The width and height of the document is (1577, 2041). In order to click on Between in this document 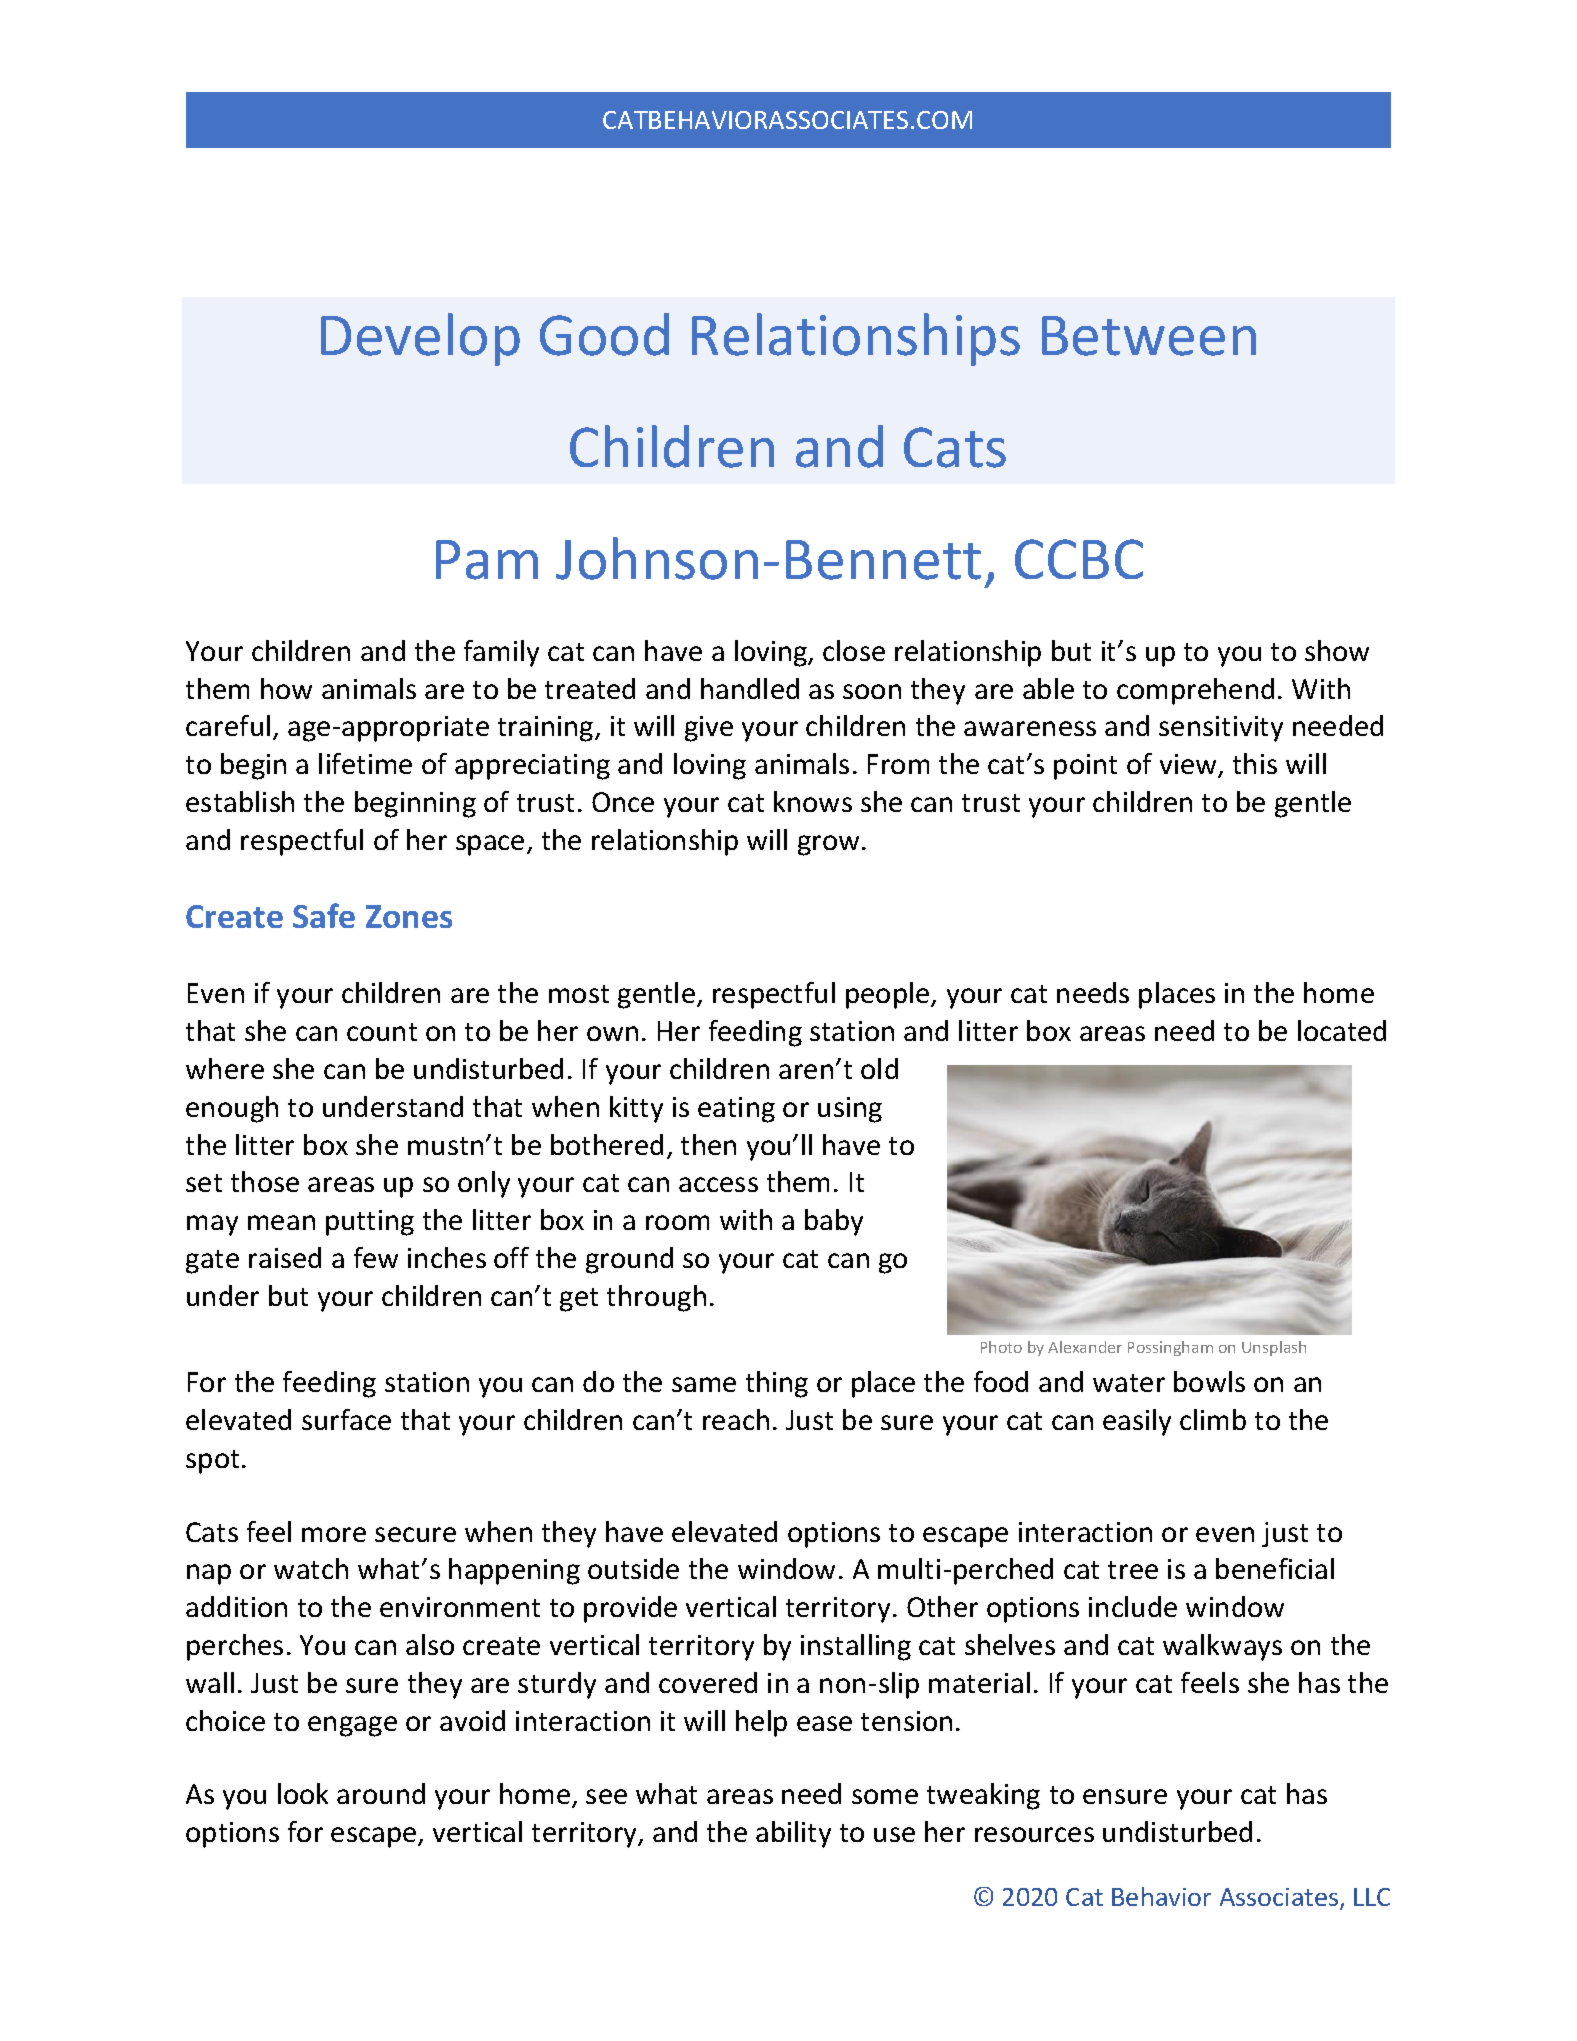, I will do `click(1149, 336)`.
